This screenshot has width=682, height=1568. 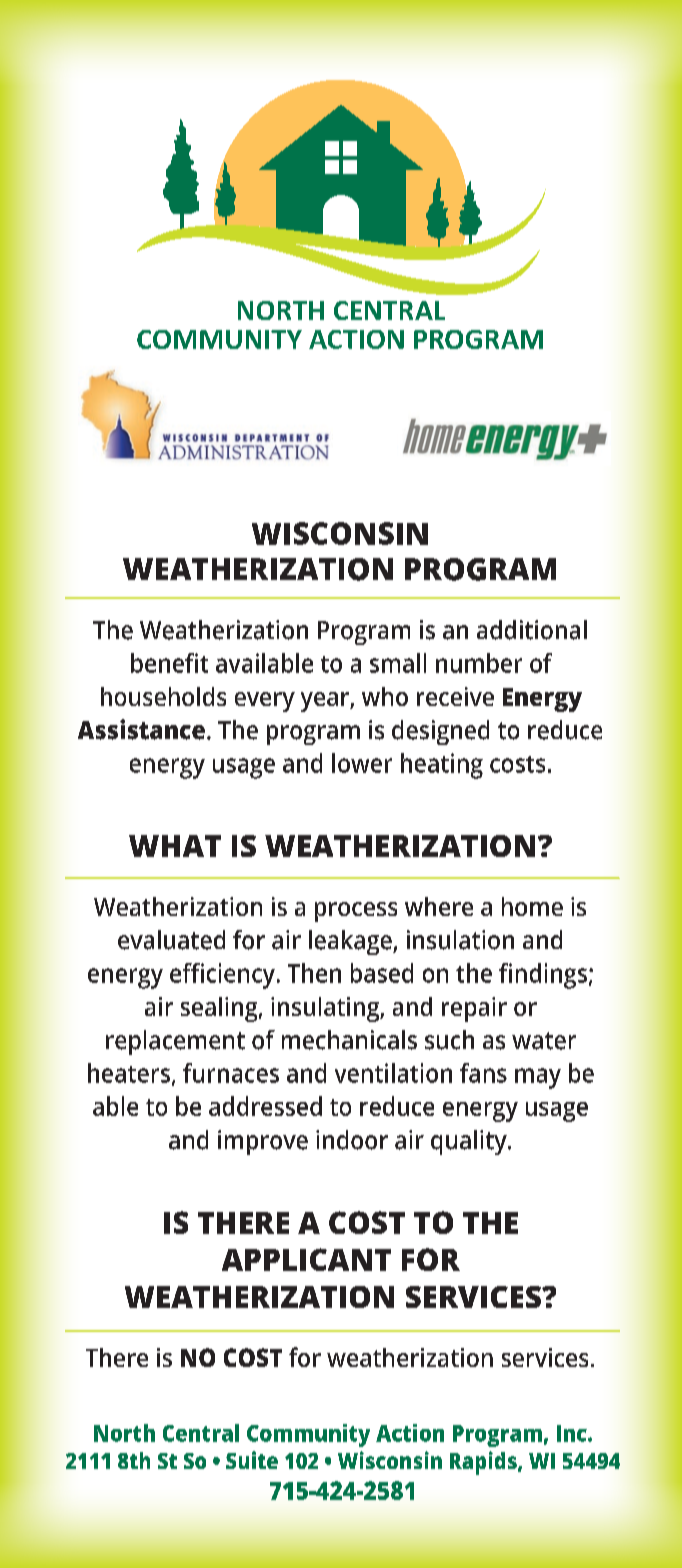 I want to click on benefit, so click(x=169, y=663).
